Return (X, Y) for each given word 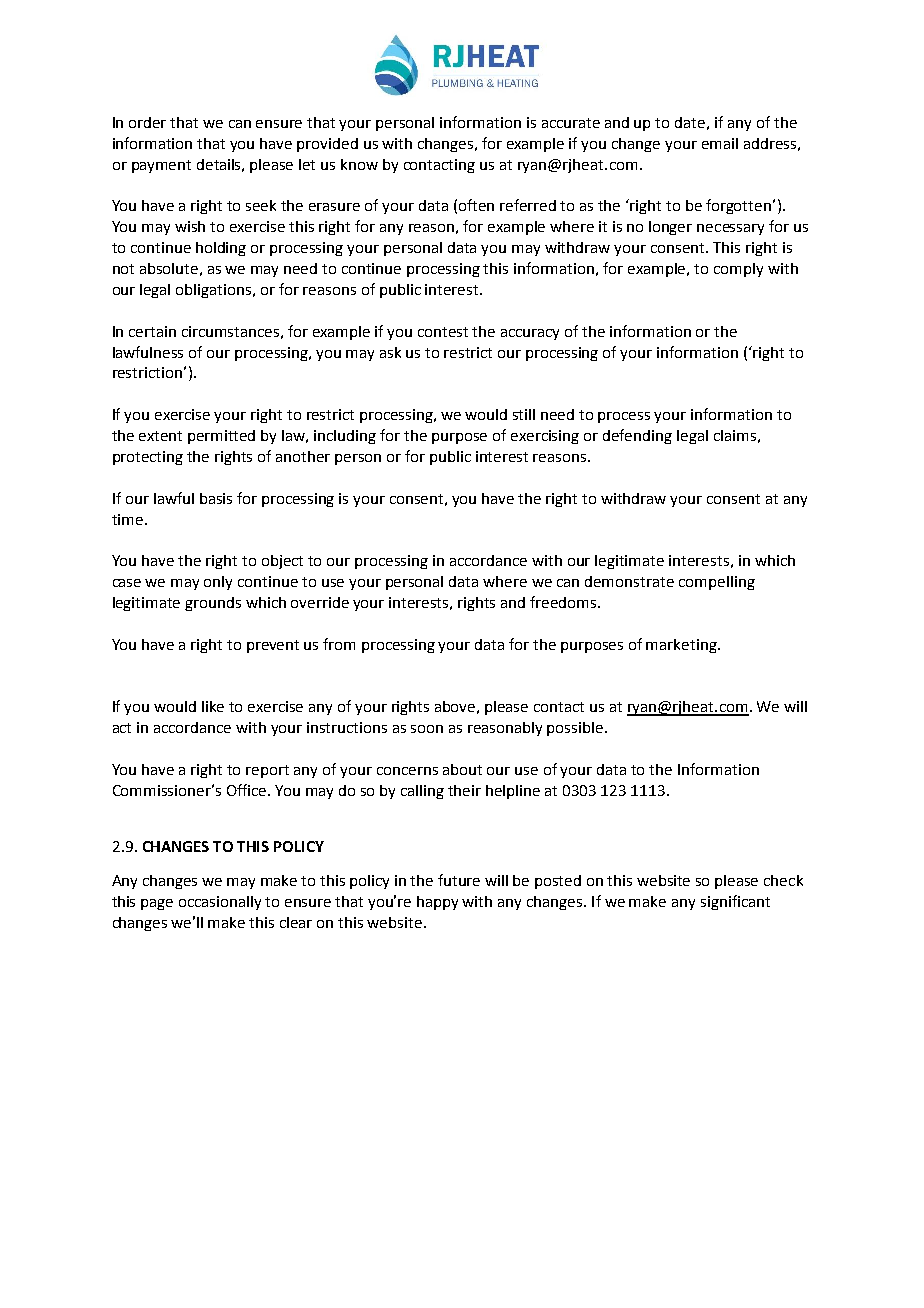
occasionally (220, 903)
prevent (273, 646)
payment (161, 166)
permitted (221, 437)
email (720, 143)
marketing (682, 646)
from (339, 644)
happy (437, 903)
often (476, 205)
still (524, 414)
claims (735, 435)
